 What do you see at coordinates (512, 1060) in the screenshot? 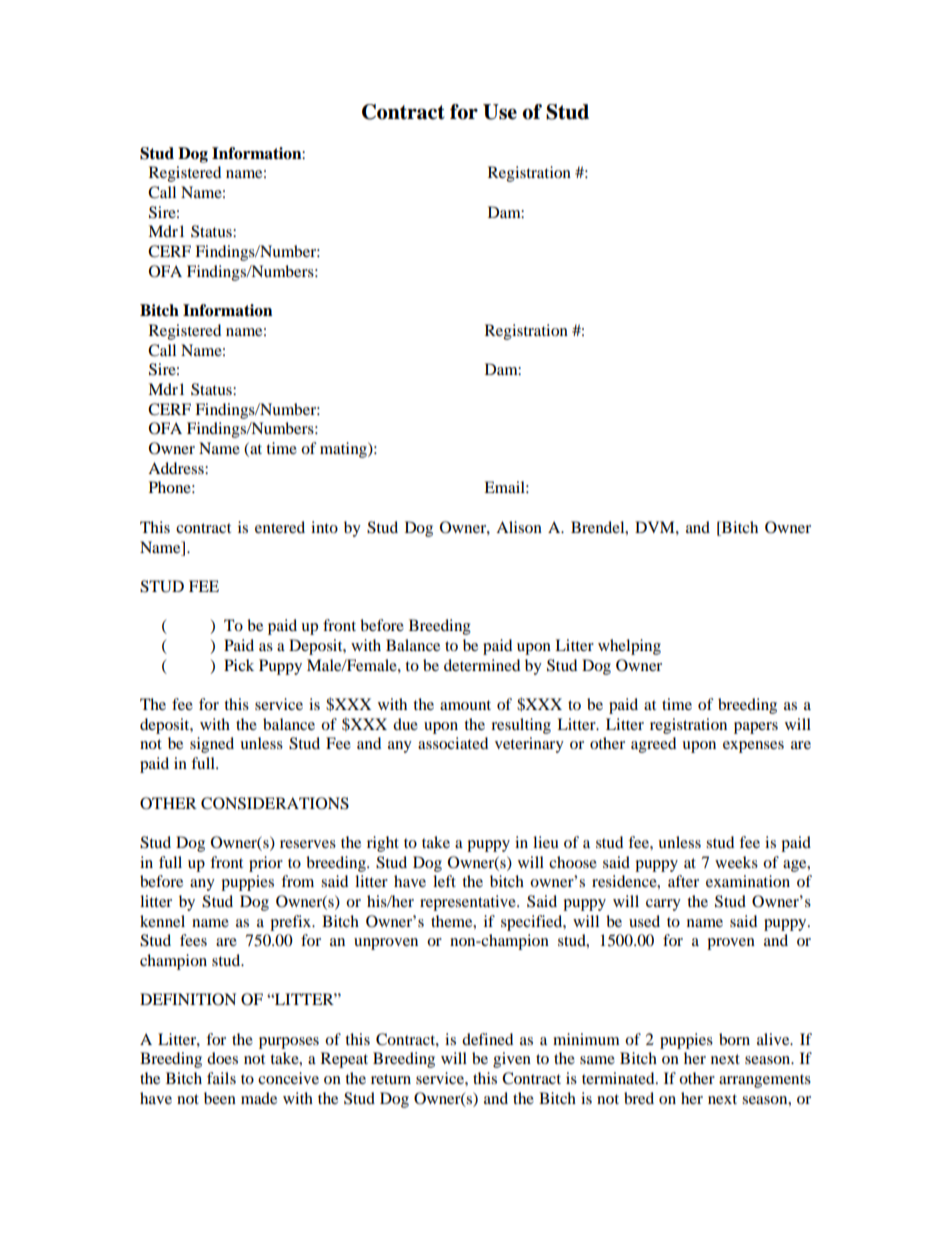
I see `given` at bounding box center [512, 1060].
